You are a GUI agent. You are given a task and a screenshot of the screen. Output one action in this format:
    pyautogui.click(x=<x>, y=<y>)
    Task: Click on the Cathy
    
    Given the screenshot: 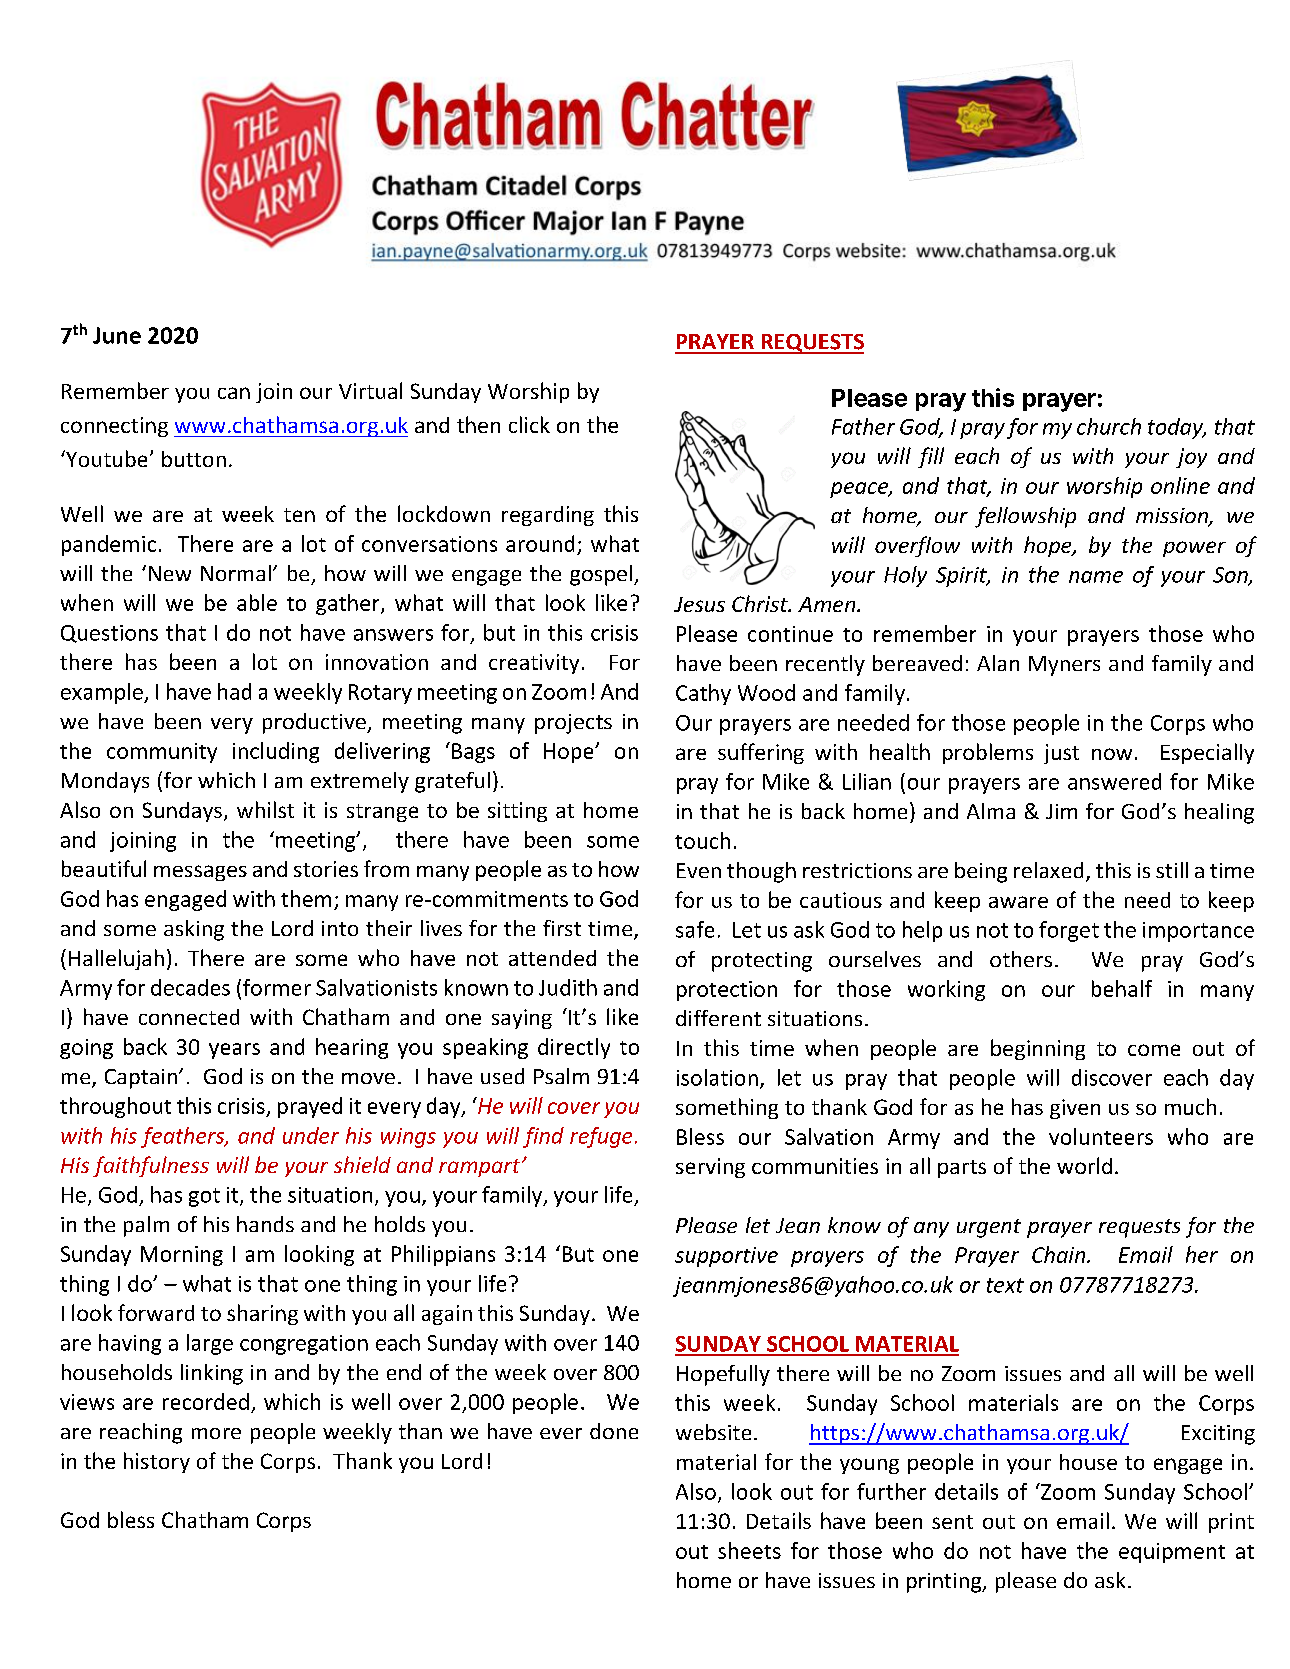 What is the action you would take?
    pyautogui.click(x=703, y=694)
